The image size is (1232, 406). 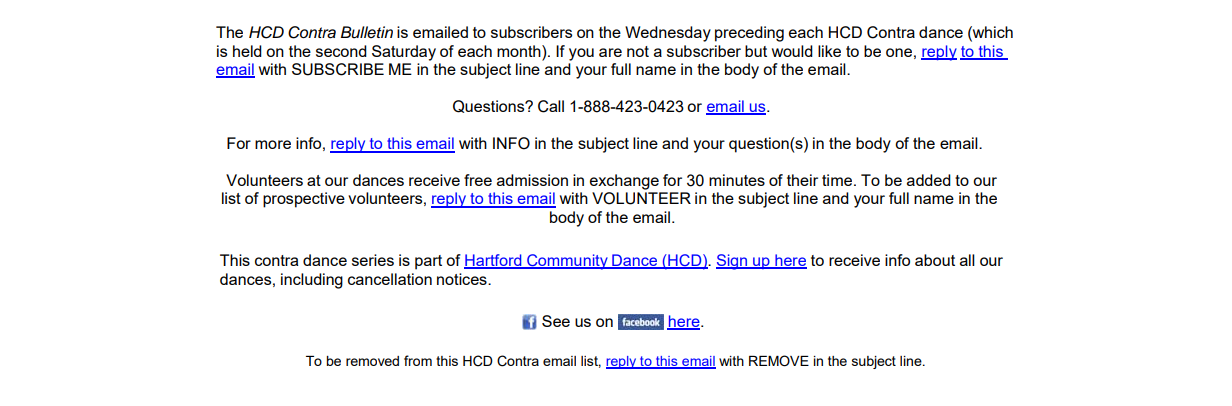 What do you see at coordinates (532, 180) in the page?
I see `admission` at bounding box center [532, 180].
